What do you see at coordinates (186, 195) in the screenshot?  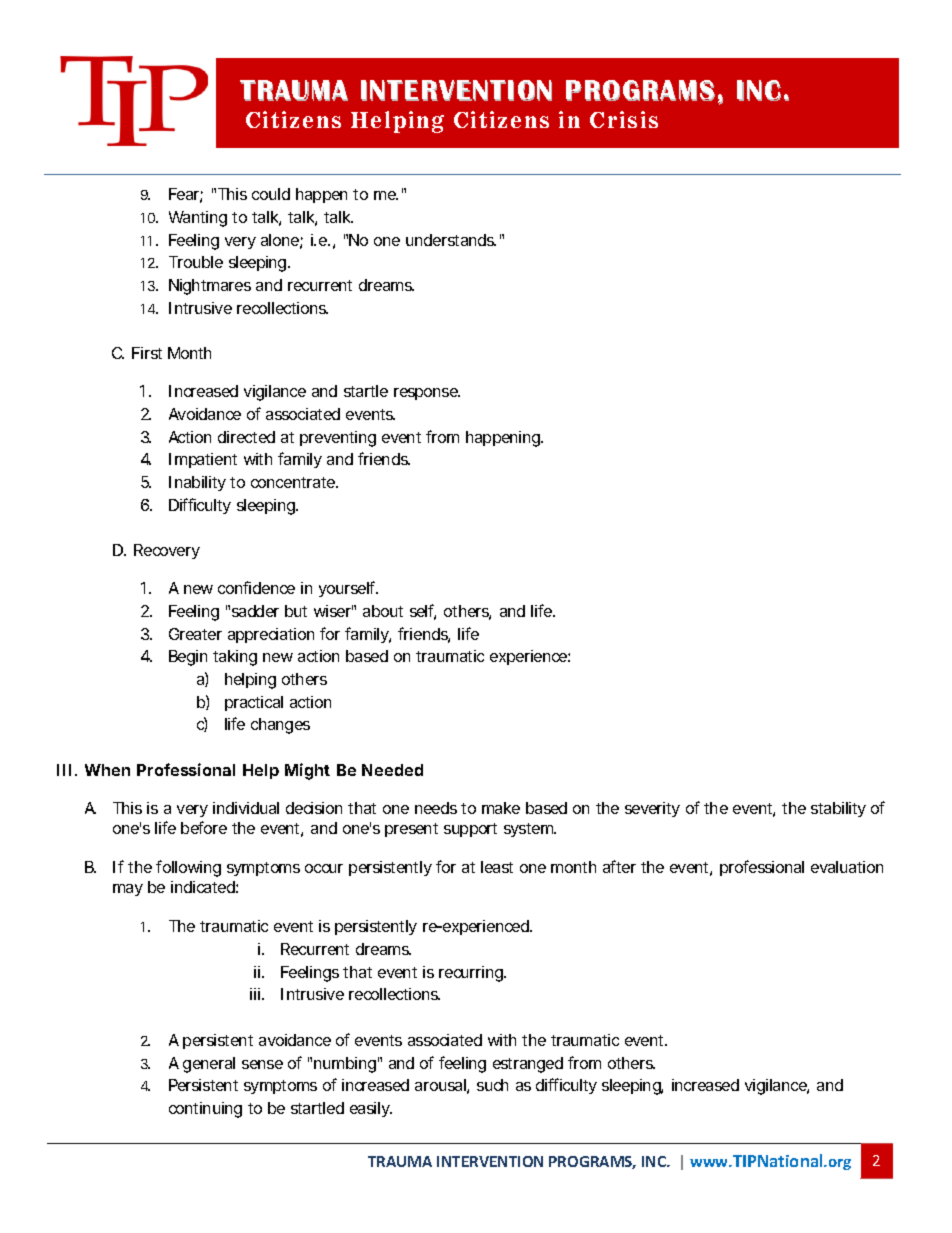 I see `Fear` at bounding box center [186, 195].
